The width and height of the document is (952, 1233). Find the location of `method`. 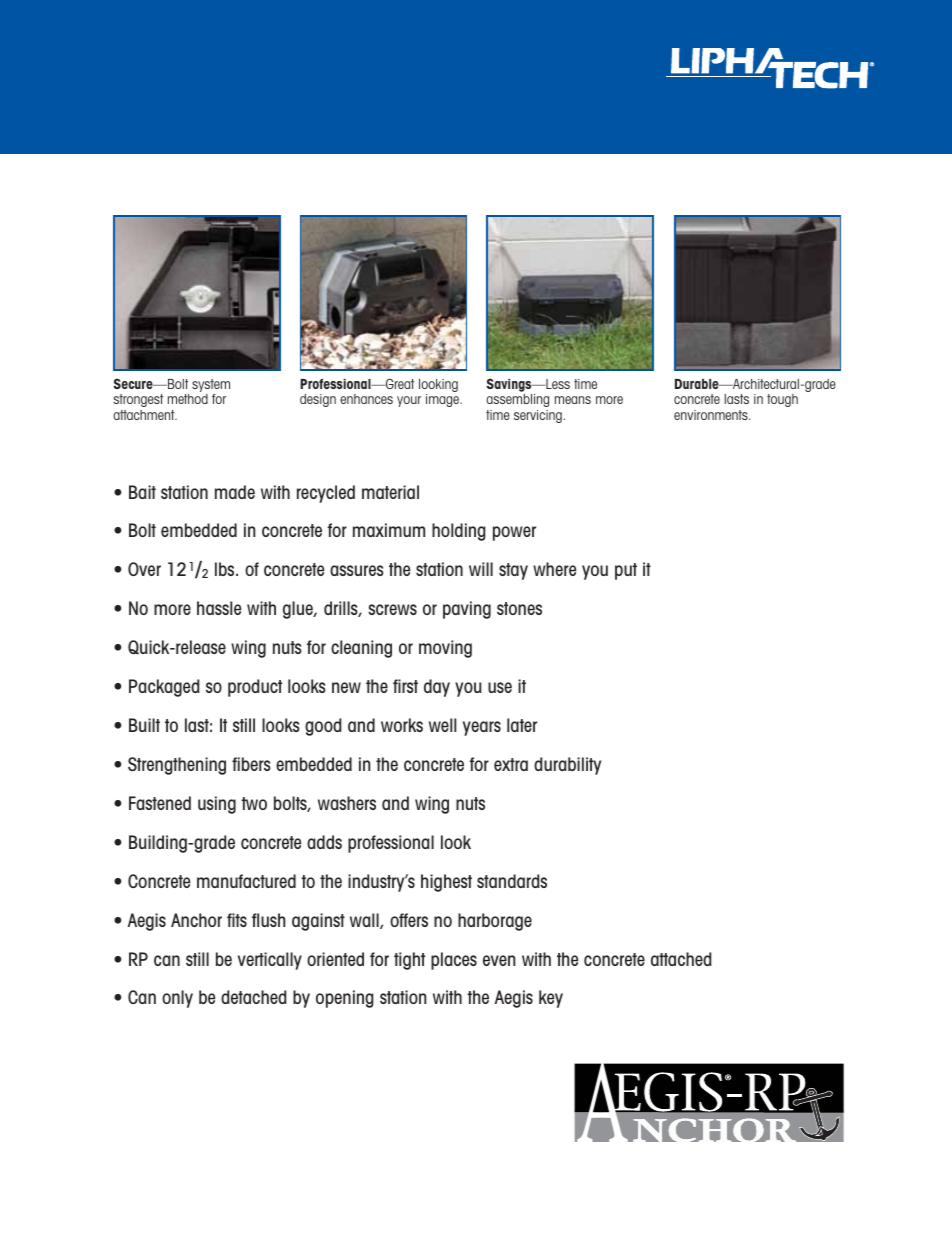

method is located at coordinates (188, 399).
